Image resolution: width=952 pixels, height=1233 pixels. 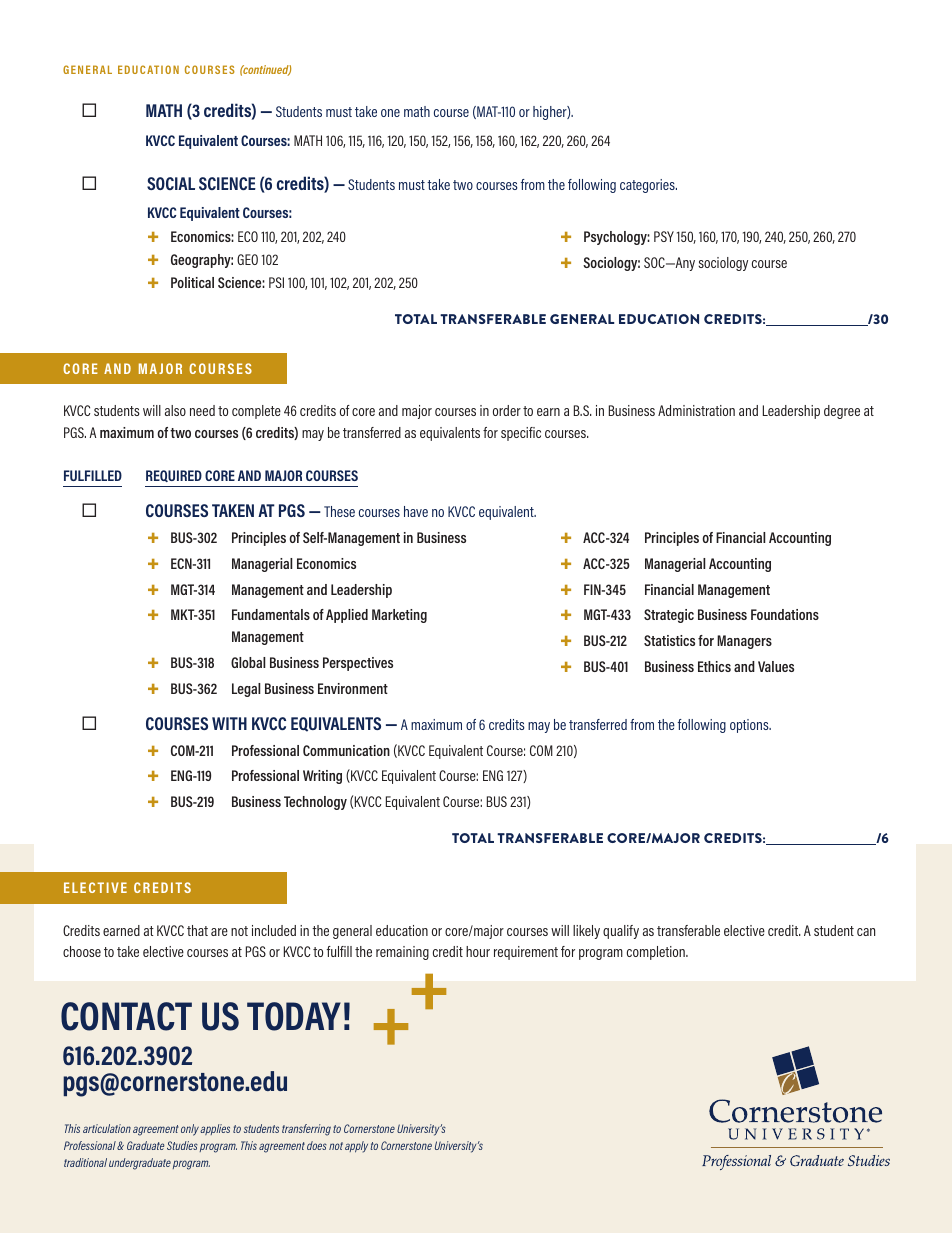 I want to click on SOCIAL, so click(x=171, y=183).
